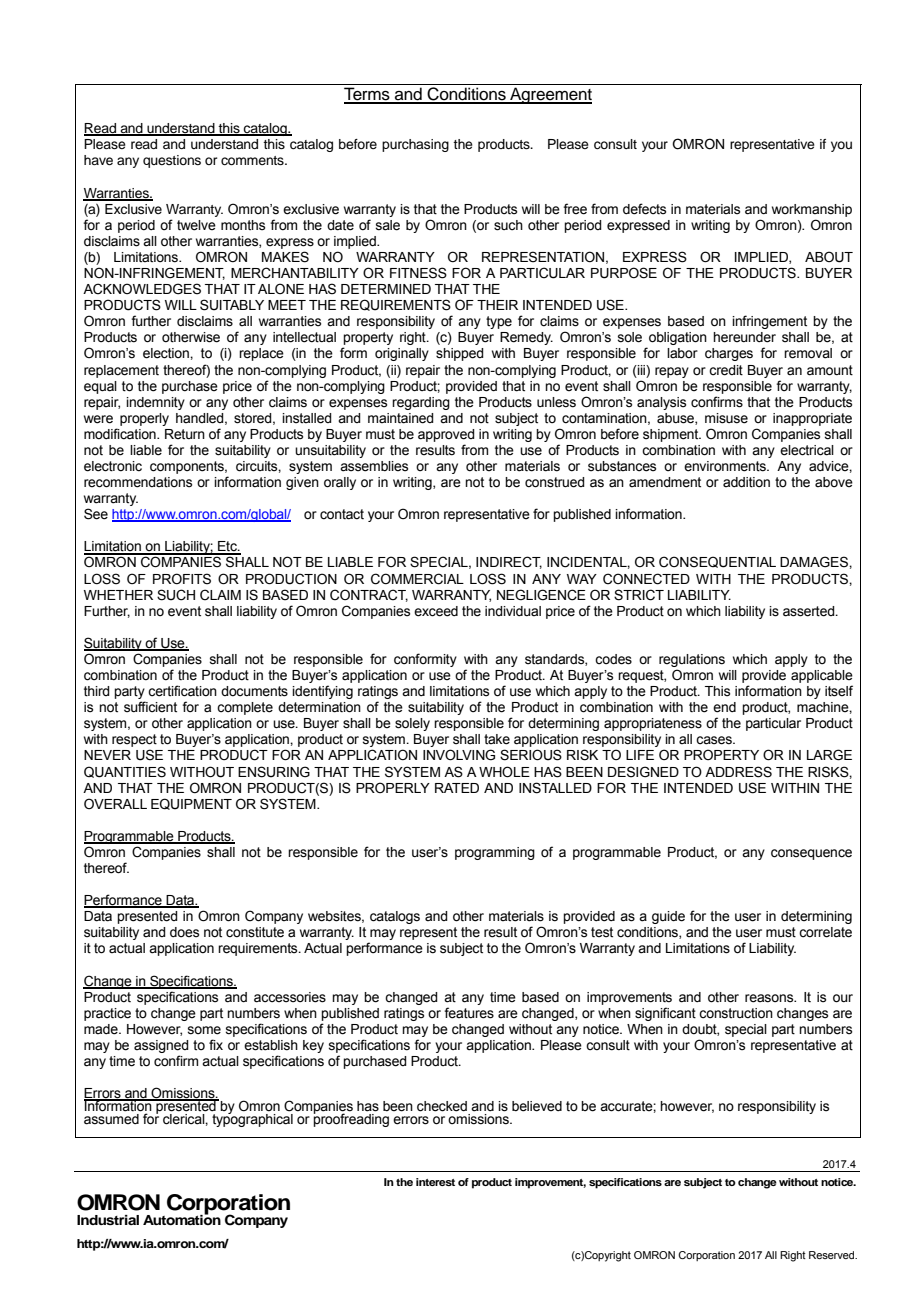  What do you see at coordinates (812, 210) in the document?
I see `workmanship` at bounding box center [812, 210].
